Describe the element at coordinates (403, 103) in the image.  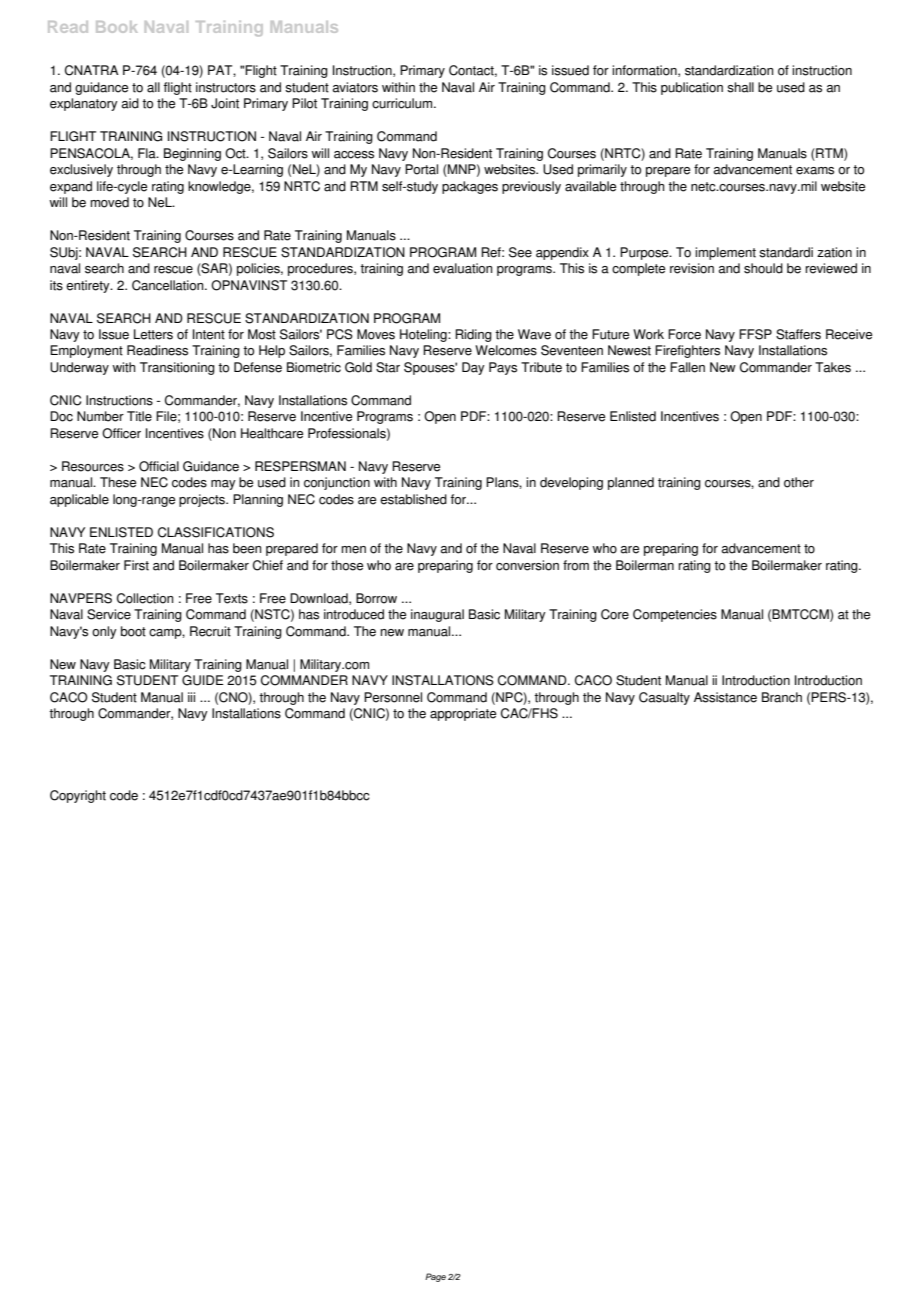
I see `curriculum` at that location.
